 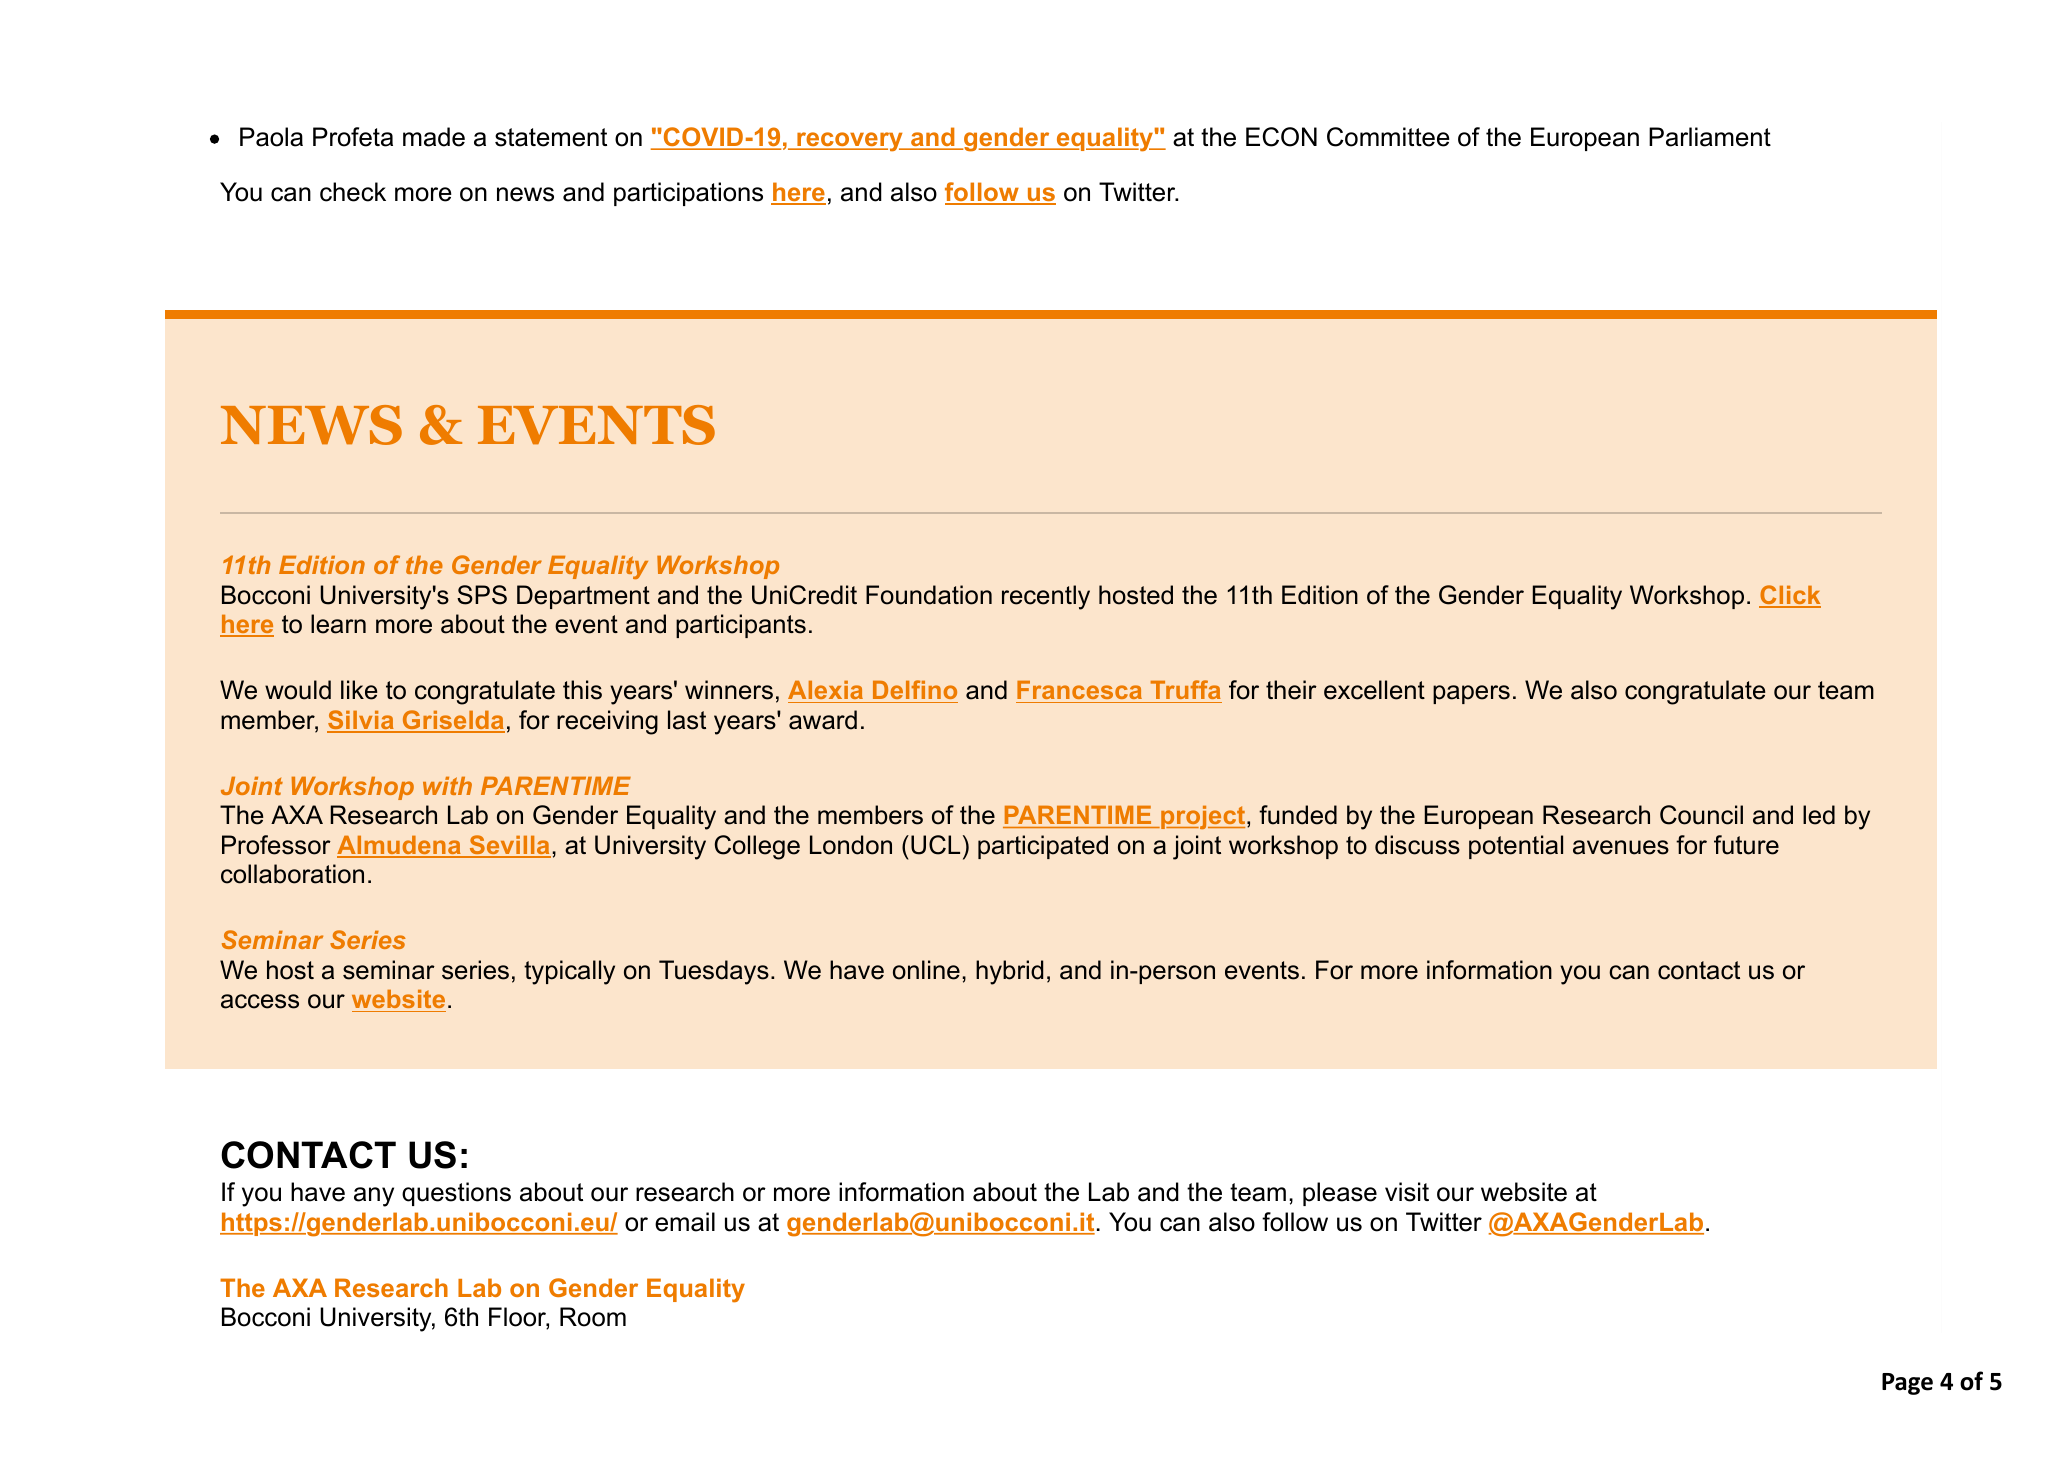 What do you see at coordinates (1281, 137) in the screenshot?
I see `ECON` at bounding box center [1281, 137].
